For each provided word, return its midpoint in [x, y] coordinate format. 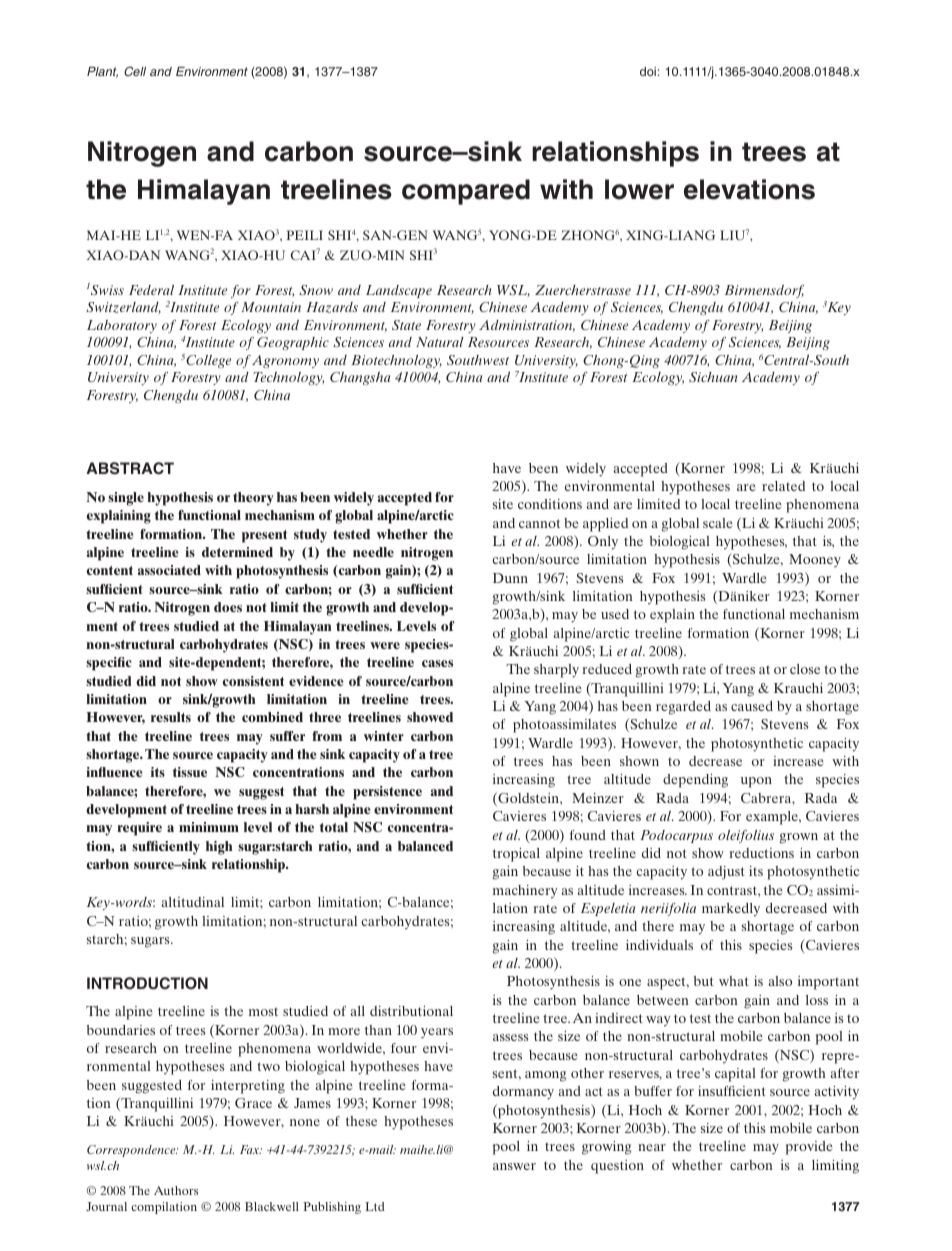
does [228, 607]
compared [466, 192]
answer [514, 1166]
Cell [135, 71]
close [805, 669]
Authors [176, 1190]
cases [437, 663]
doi [648, 71]
